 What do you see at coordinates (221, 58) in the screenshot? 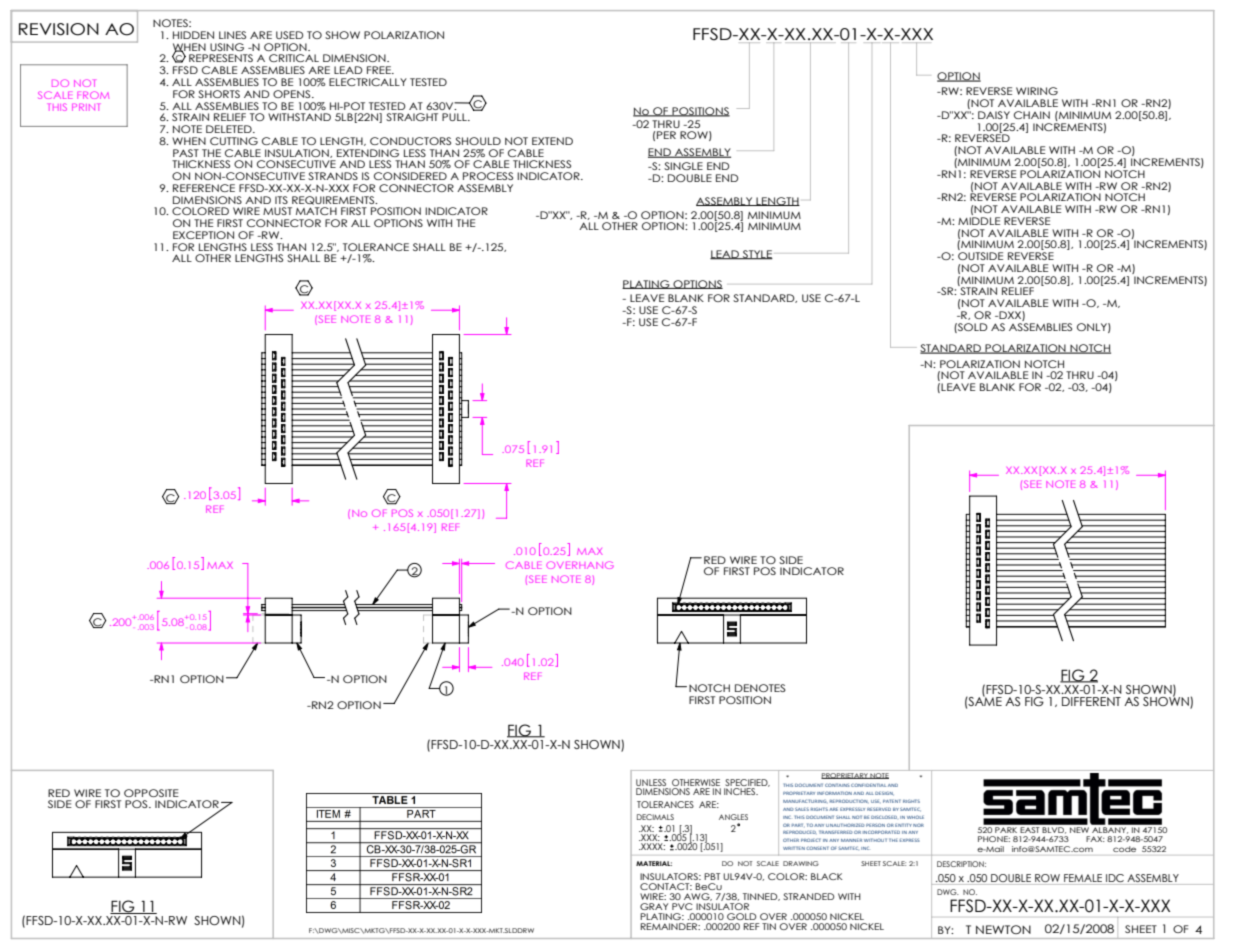
I see `REPRESENTS` at bounding box center [221, 58].
